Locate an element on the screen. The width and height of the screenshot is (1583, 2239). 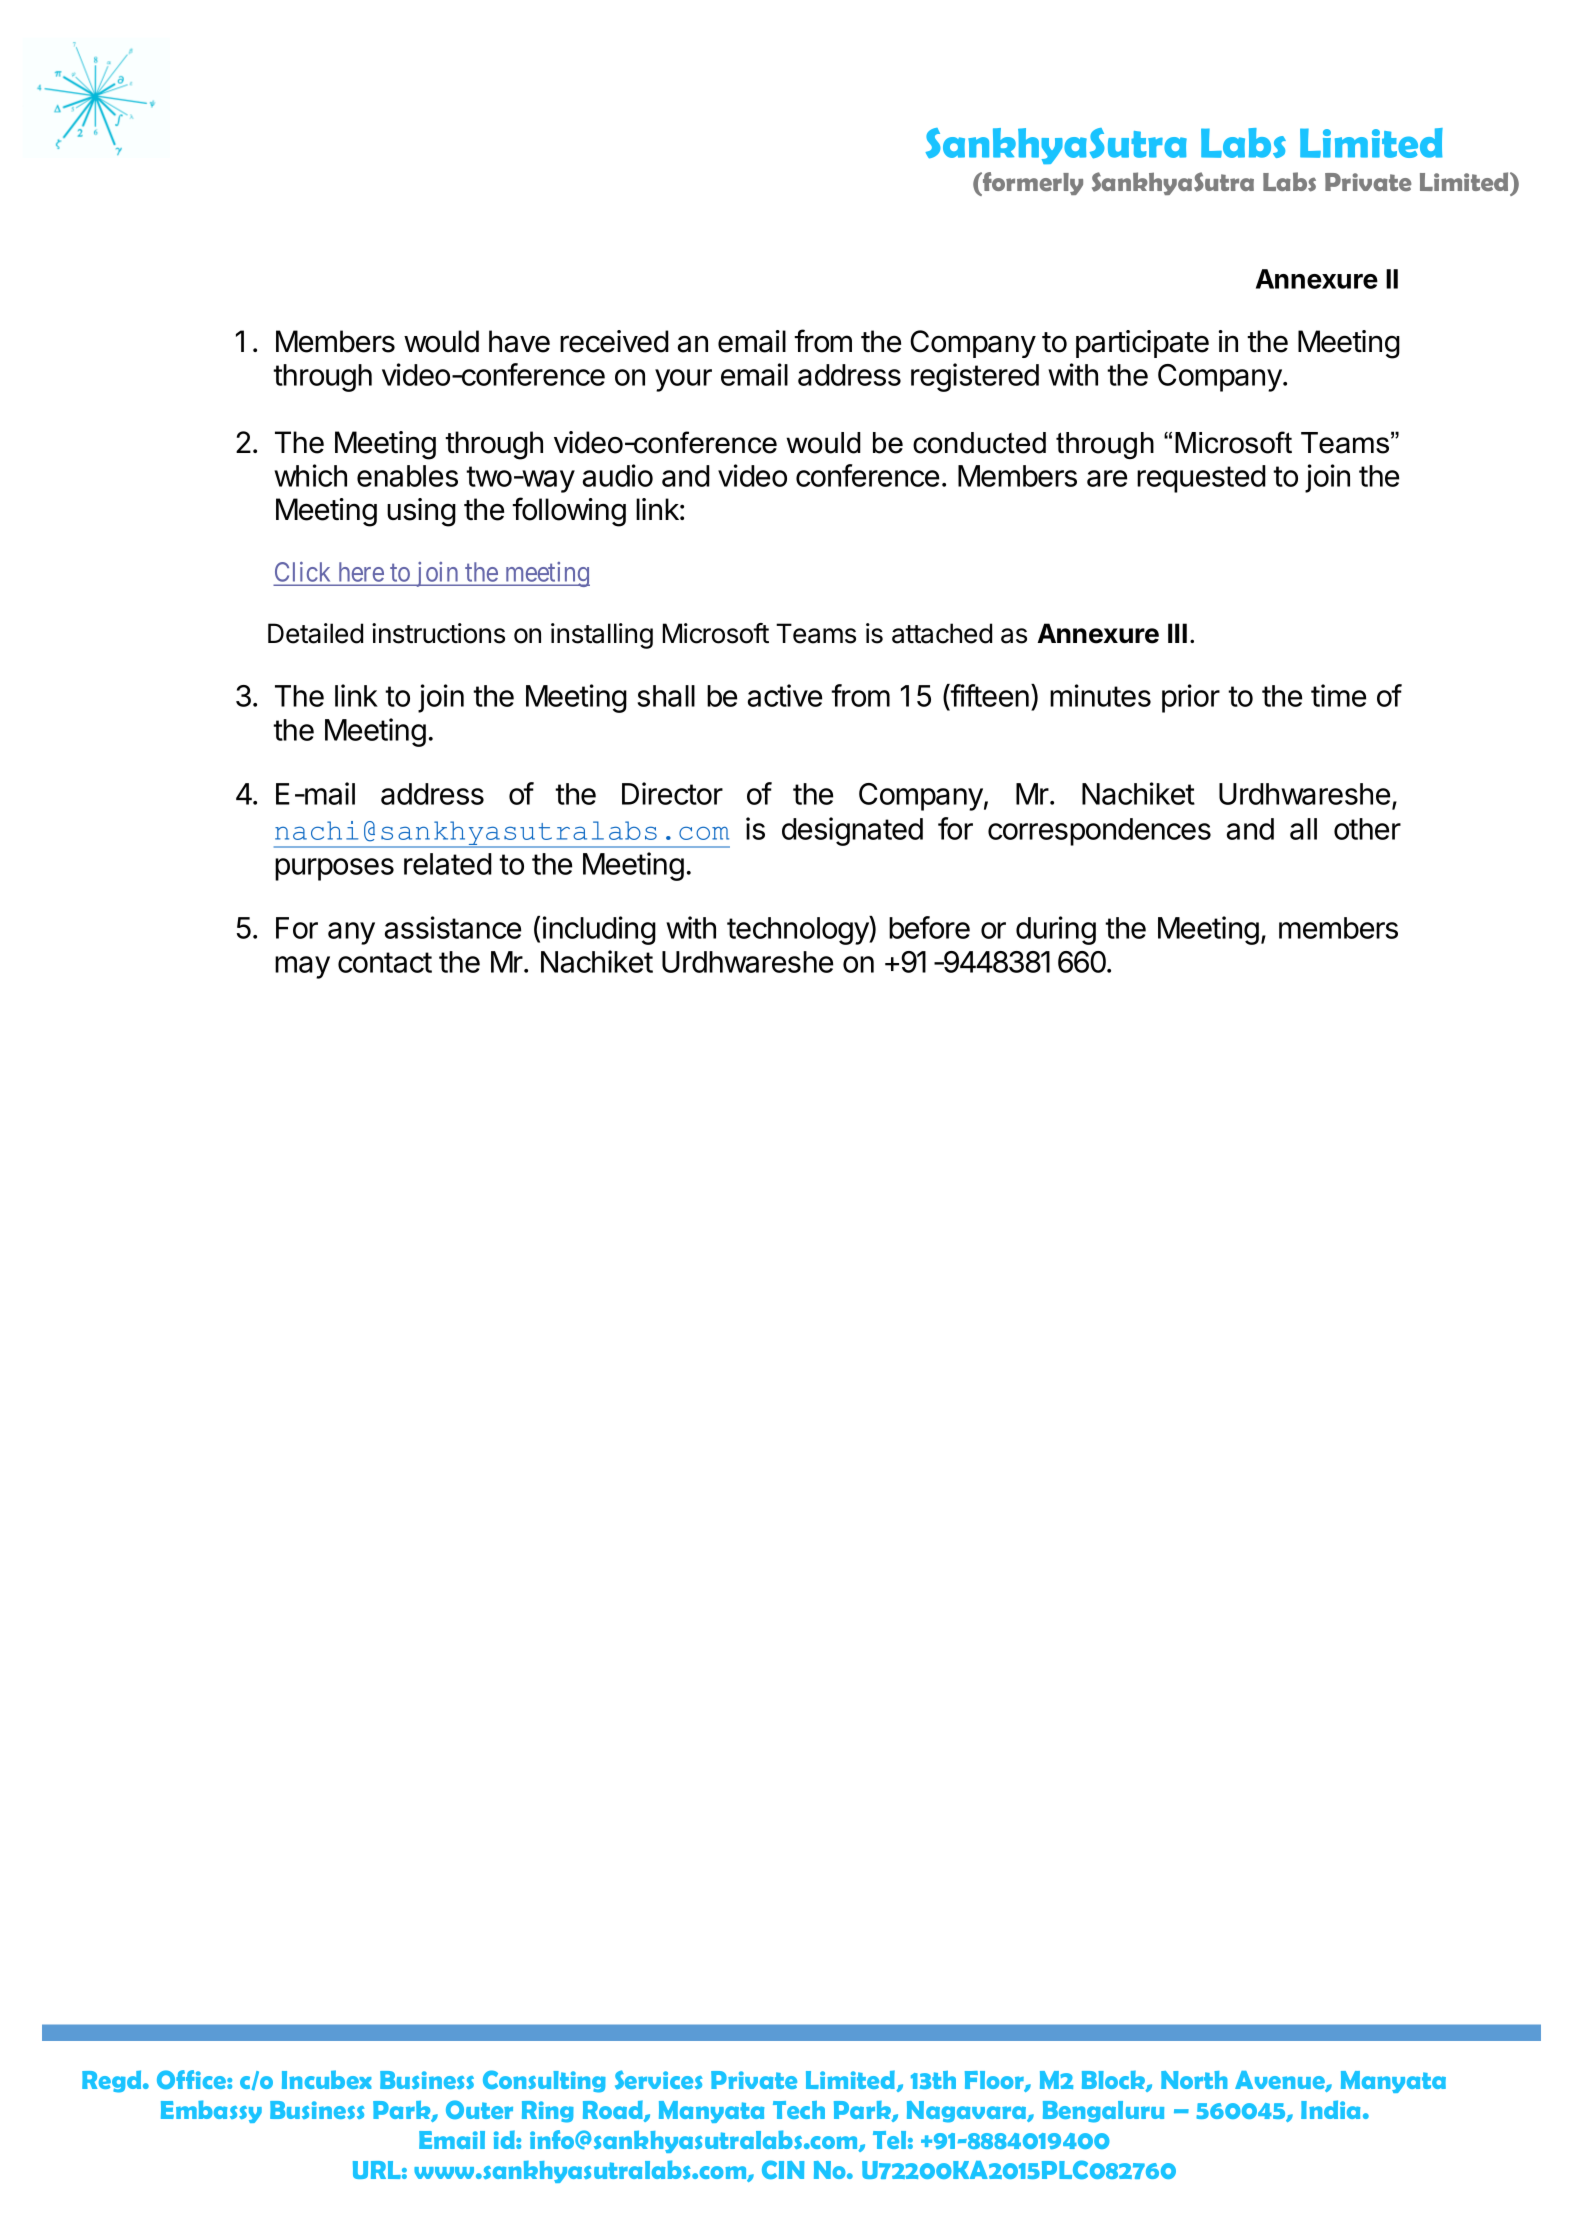
requested is located at coordinates (1201, 479).
